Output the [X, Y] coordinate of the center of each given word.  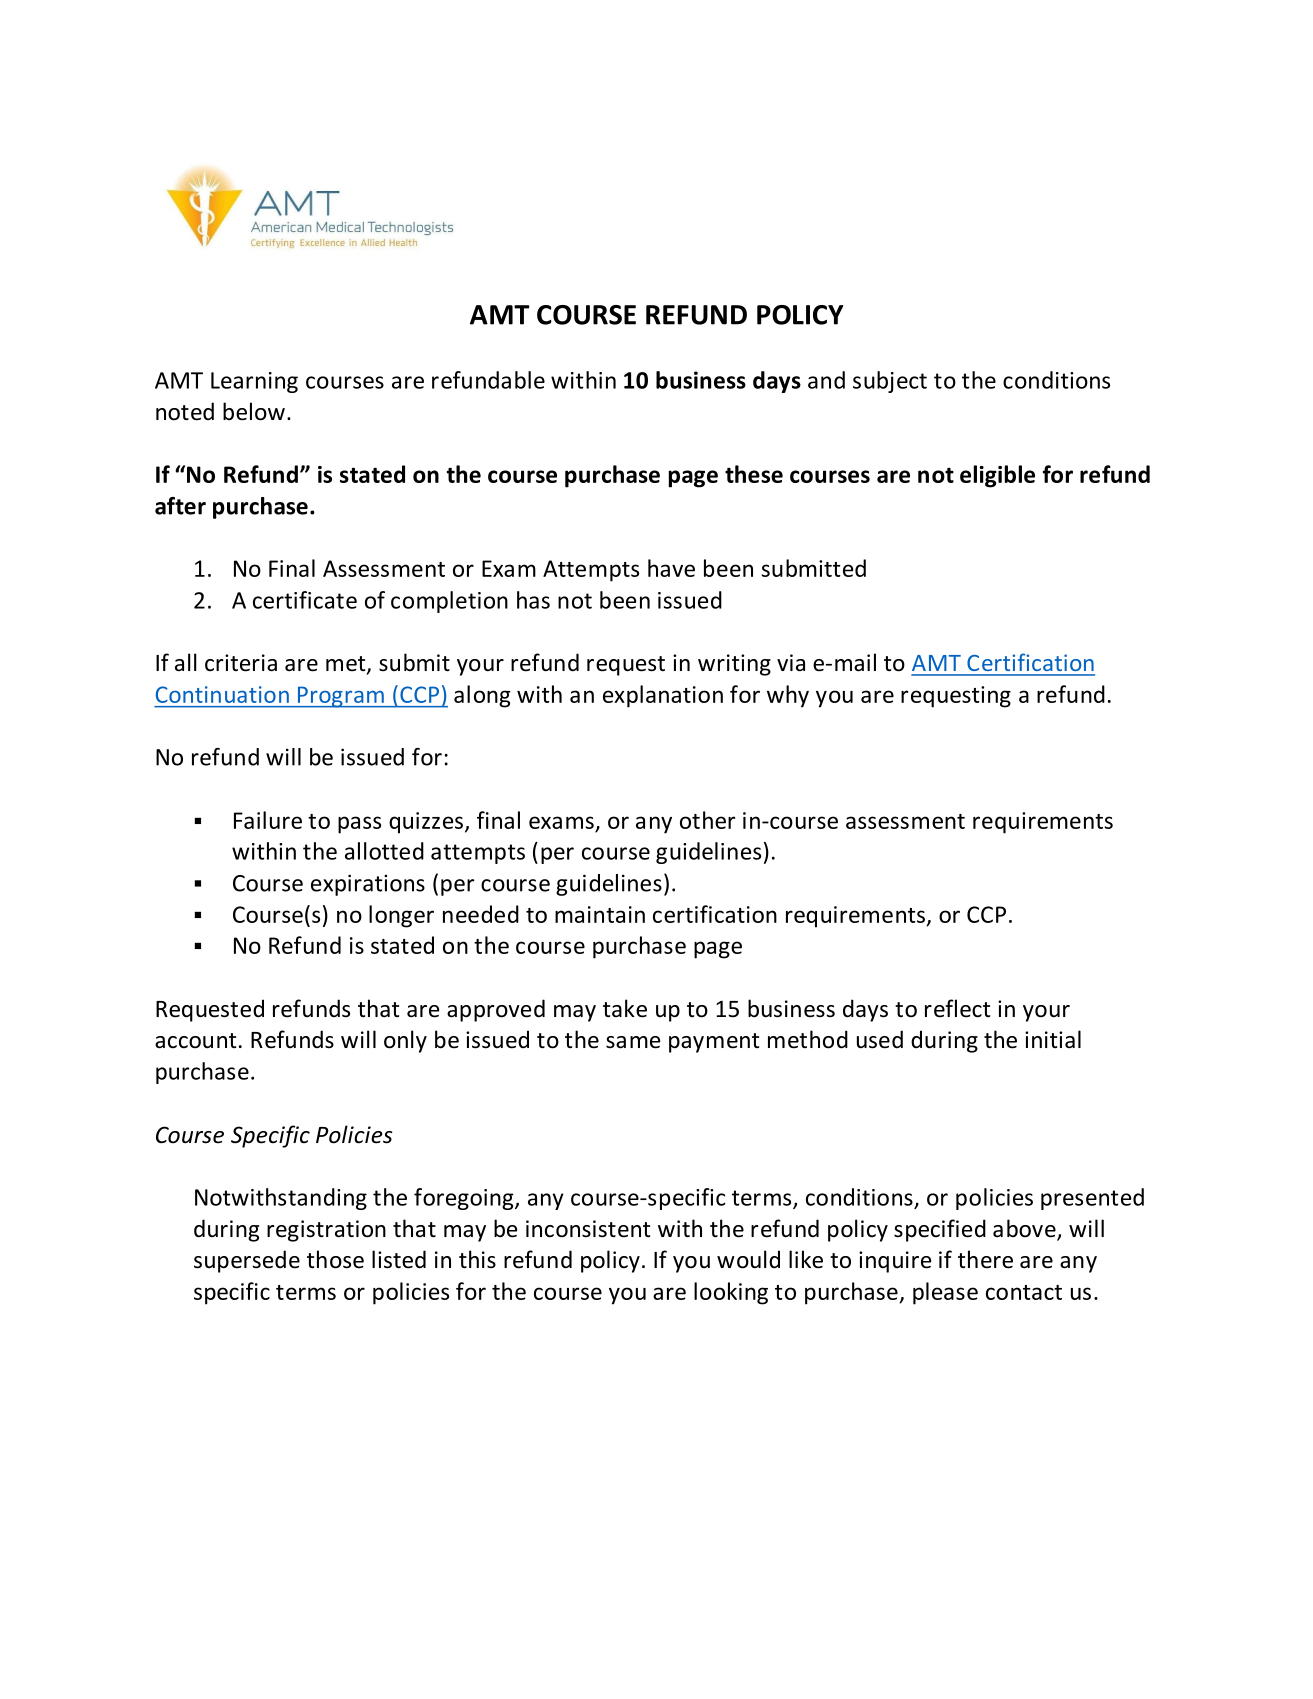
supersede [247, 1261]
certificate [305, 600]
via [791, 662]
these [754, 474]
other [707, 820]
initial [1053, 1039]
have [671, 568]
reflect [957, 1008]
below [254, 411]
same [633, 1042]
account [195, 1041]
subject [890, 382]
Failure [268, 820]
